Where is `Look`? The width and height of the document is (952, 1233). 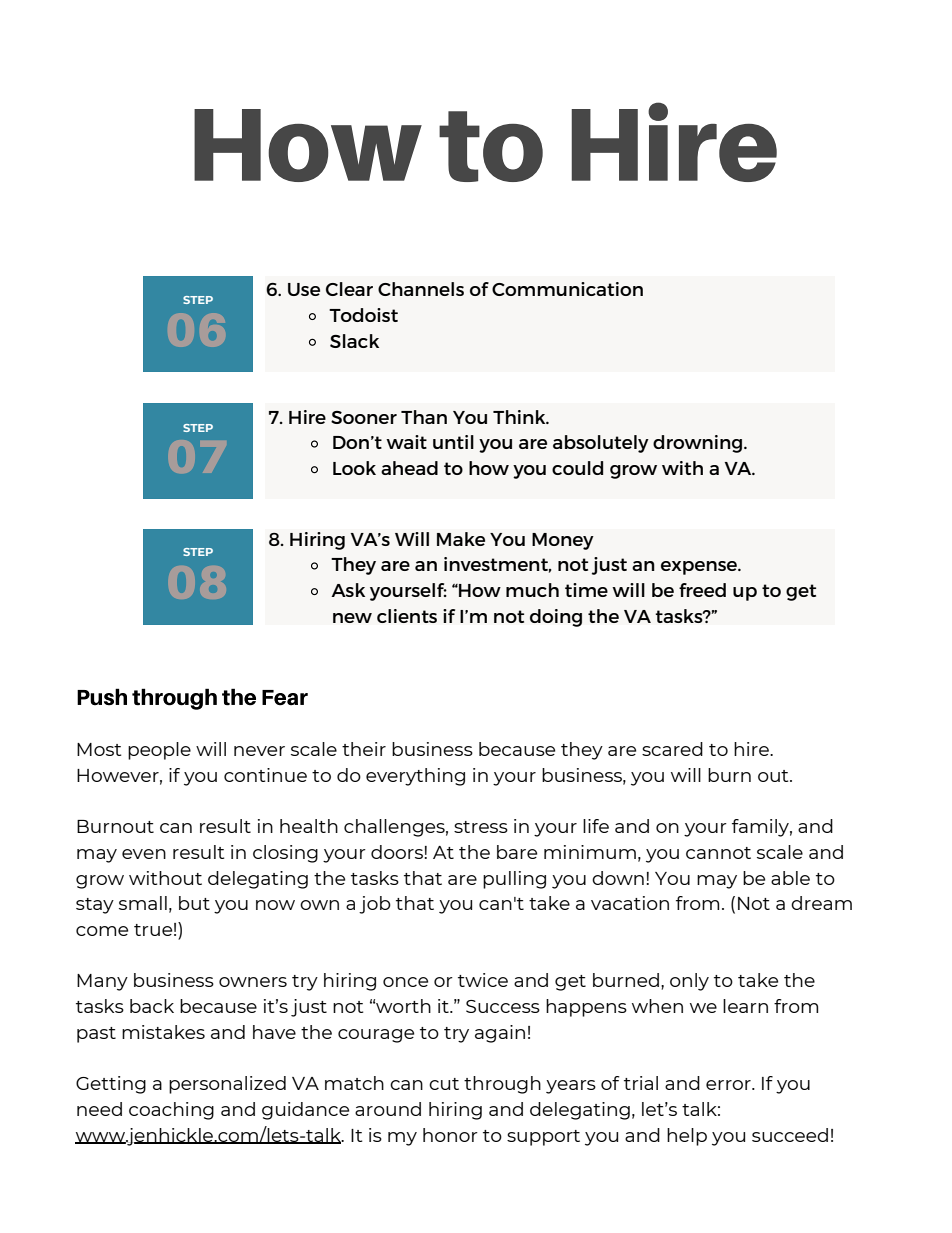
Look is located at coordinates (354, 468).
